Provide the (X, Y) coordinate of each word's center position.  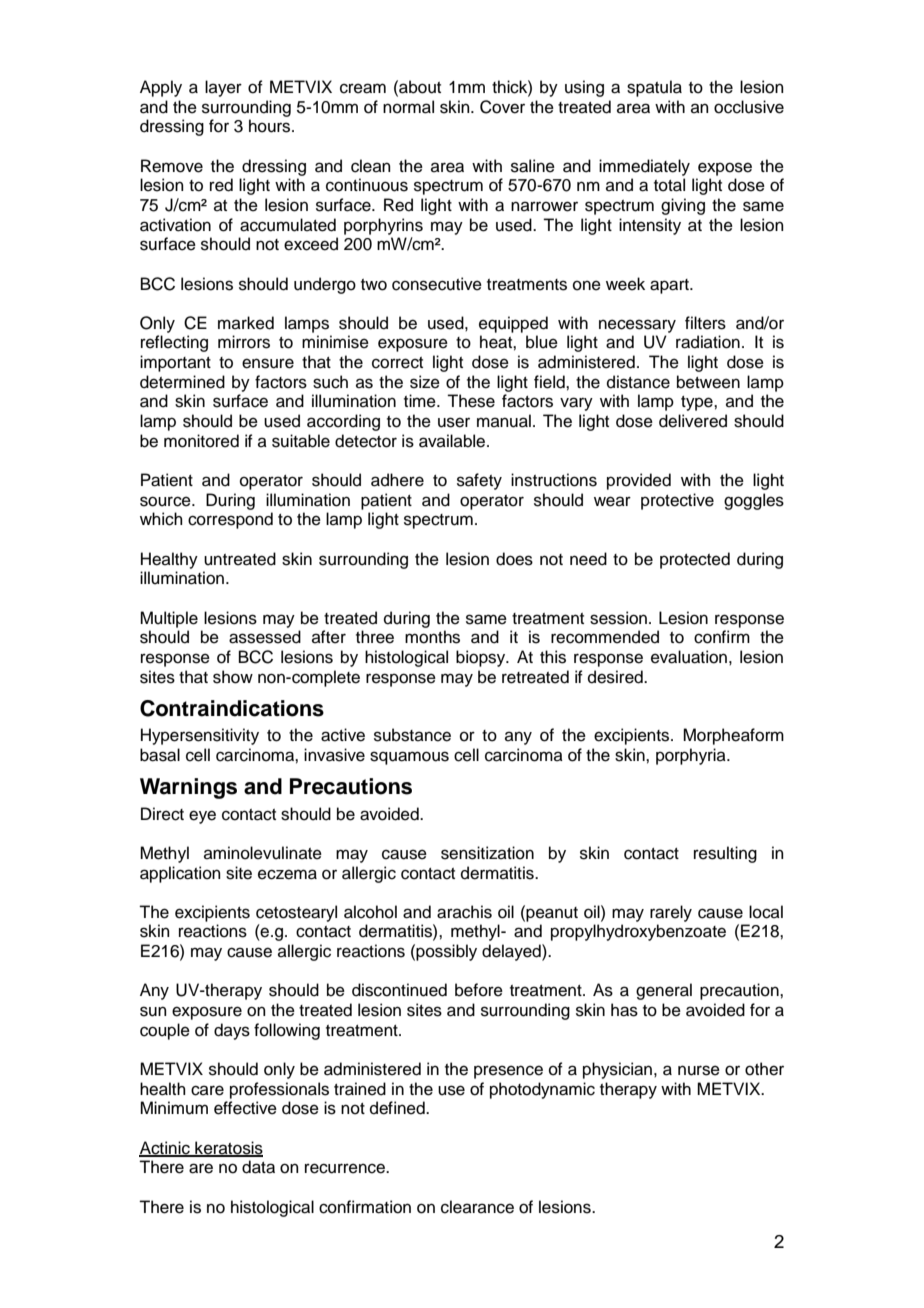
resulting (725, 854)
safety (479, 481)
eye (202, 817)
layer (223, 88)
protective (677, 501)
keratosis (228, 1148)
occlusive (749, 107)
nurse (699, 1070)
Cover (502, 107)
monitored (201, 441)
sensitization (487, 853)
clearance (477, 1207)
